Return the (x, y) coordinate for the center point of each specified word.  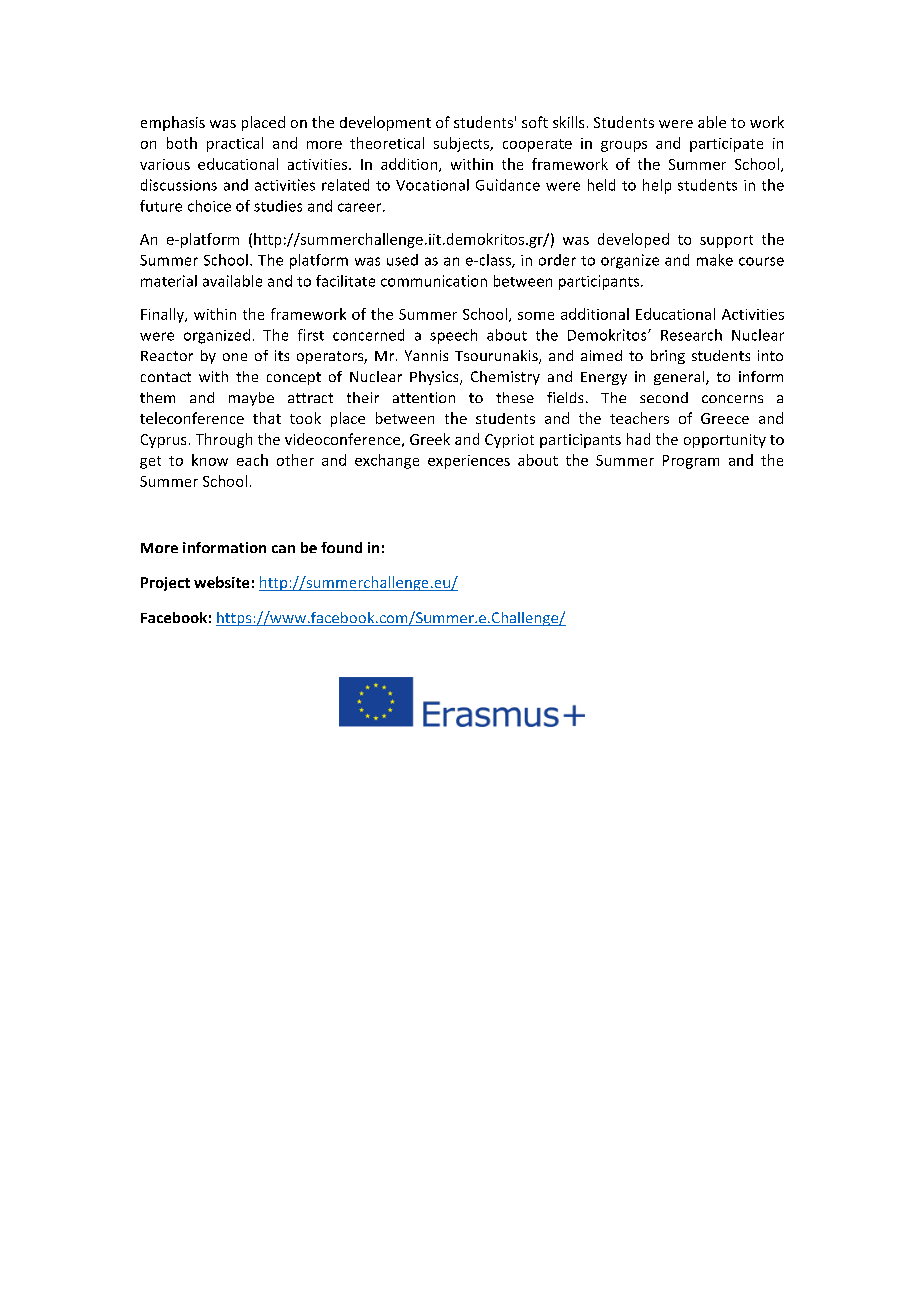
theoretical (387, 143)
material (169, 281)
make (715, 260)
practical (235, 144)
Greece (725, 418)
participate (726, 145)
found (341, 547)
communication (434, 281)
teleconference (192, 418)
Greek (430, 439)
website (221, 582)
